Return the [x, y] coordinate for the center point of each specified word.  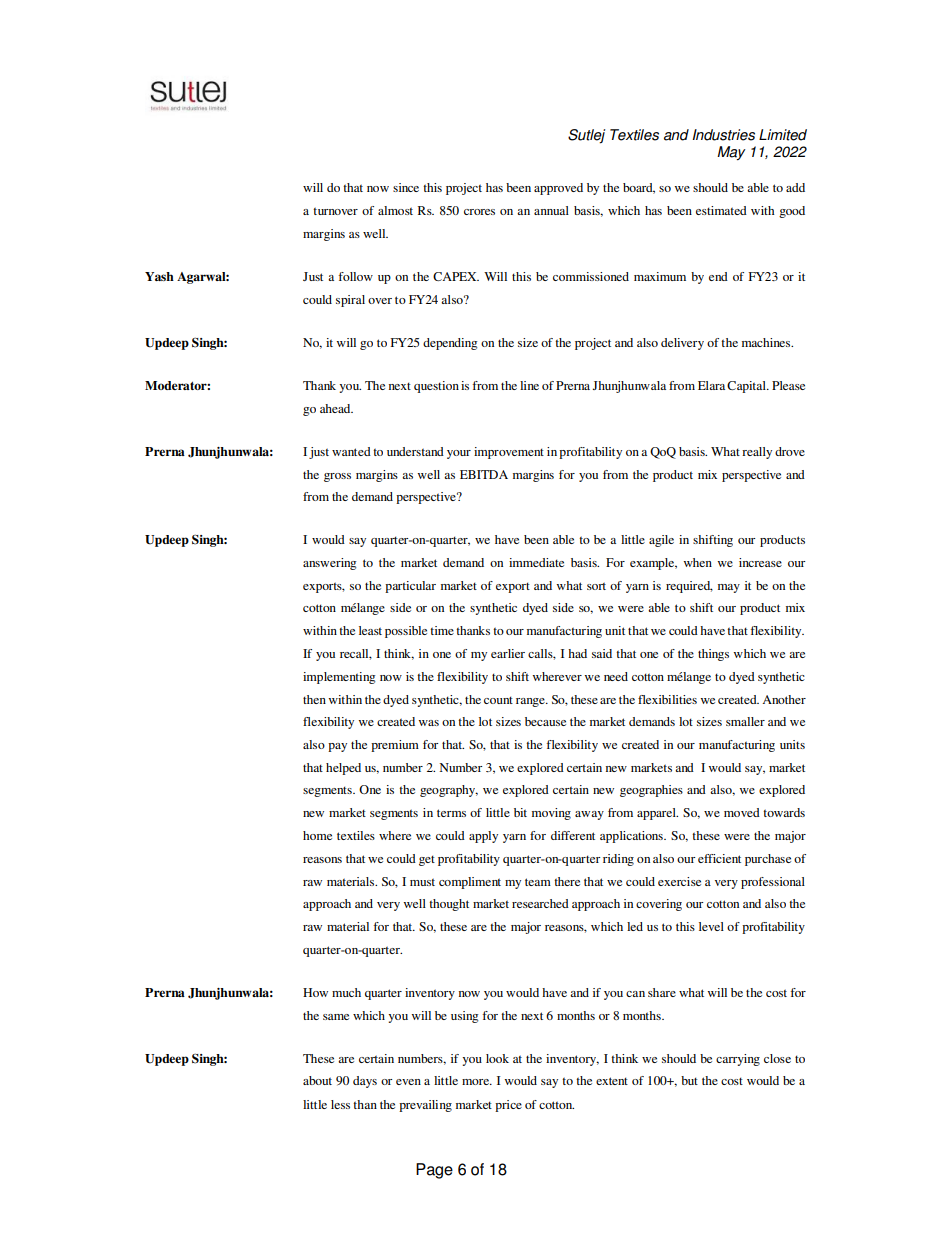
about [317, 1080]
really [757, 453]
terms [451, 813]
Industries [723, 135]
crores [479, 212]
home [317, 835]
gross [337, 477]
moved [742, 812]
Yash [159, 276]
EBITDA [484, 474]
